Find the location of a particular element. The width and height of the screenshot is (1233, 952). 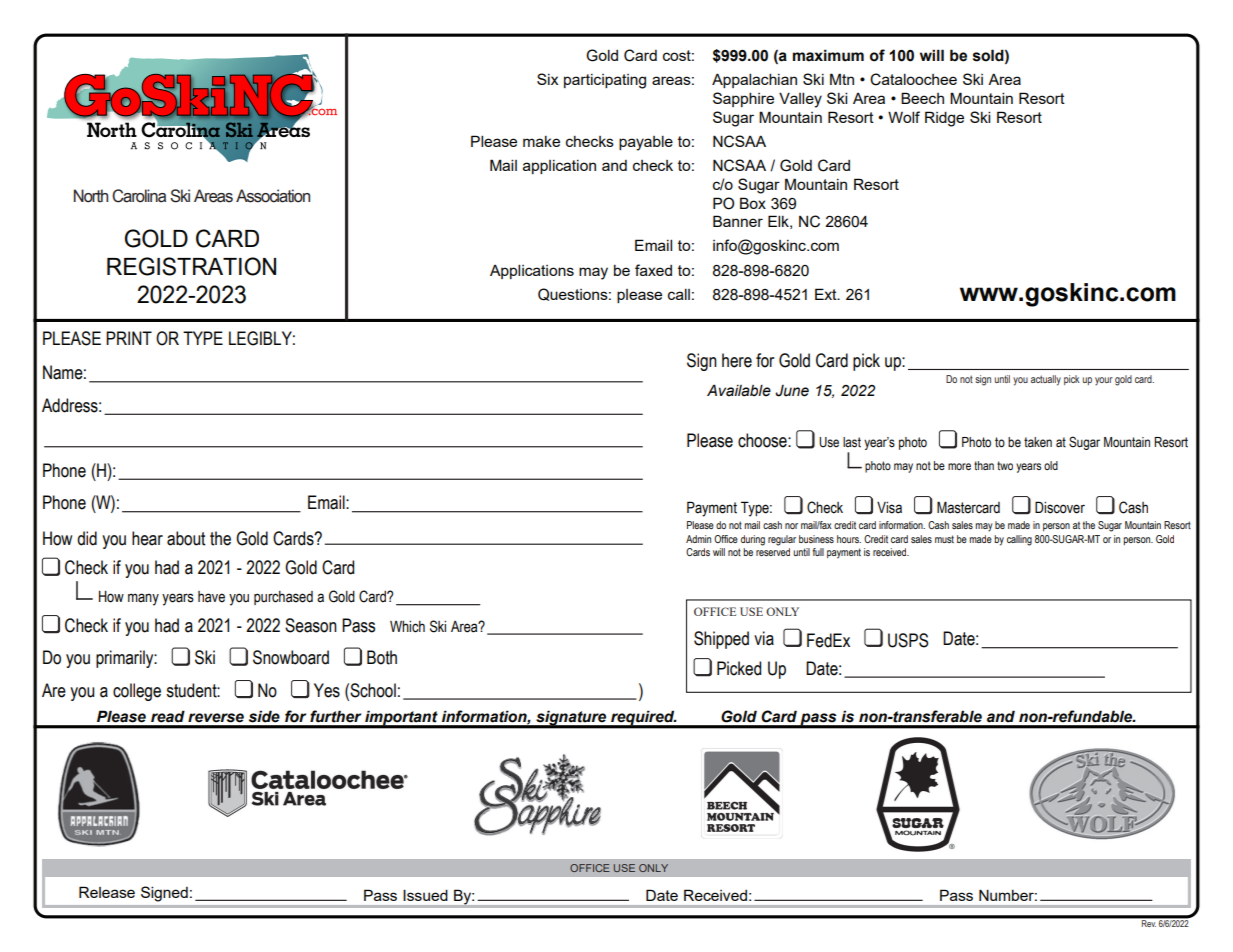

have is located at coordinates (211, 597).
